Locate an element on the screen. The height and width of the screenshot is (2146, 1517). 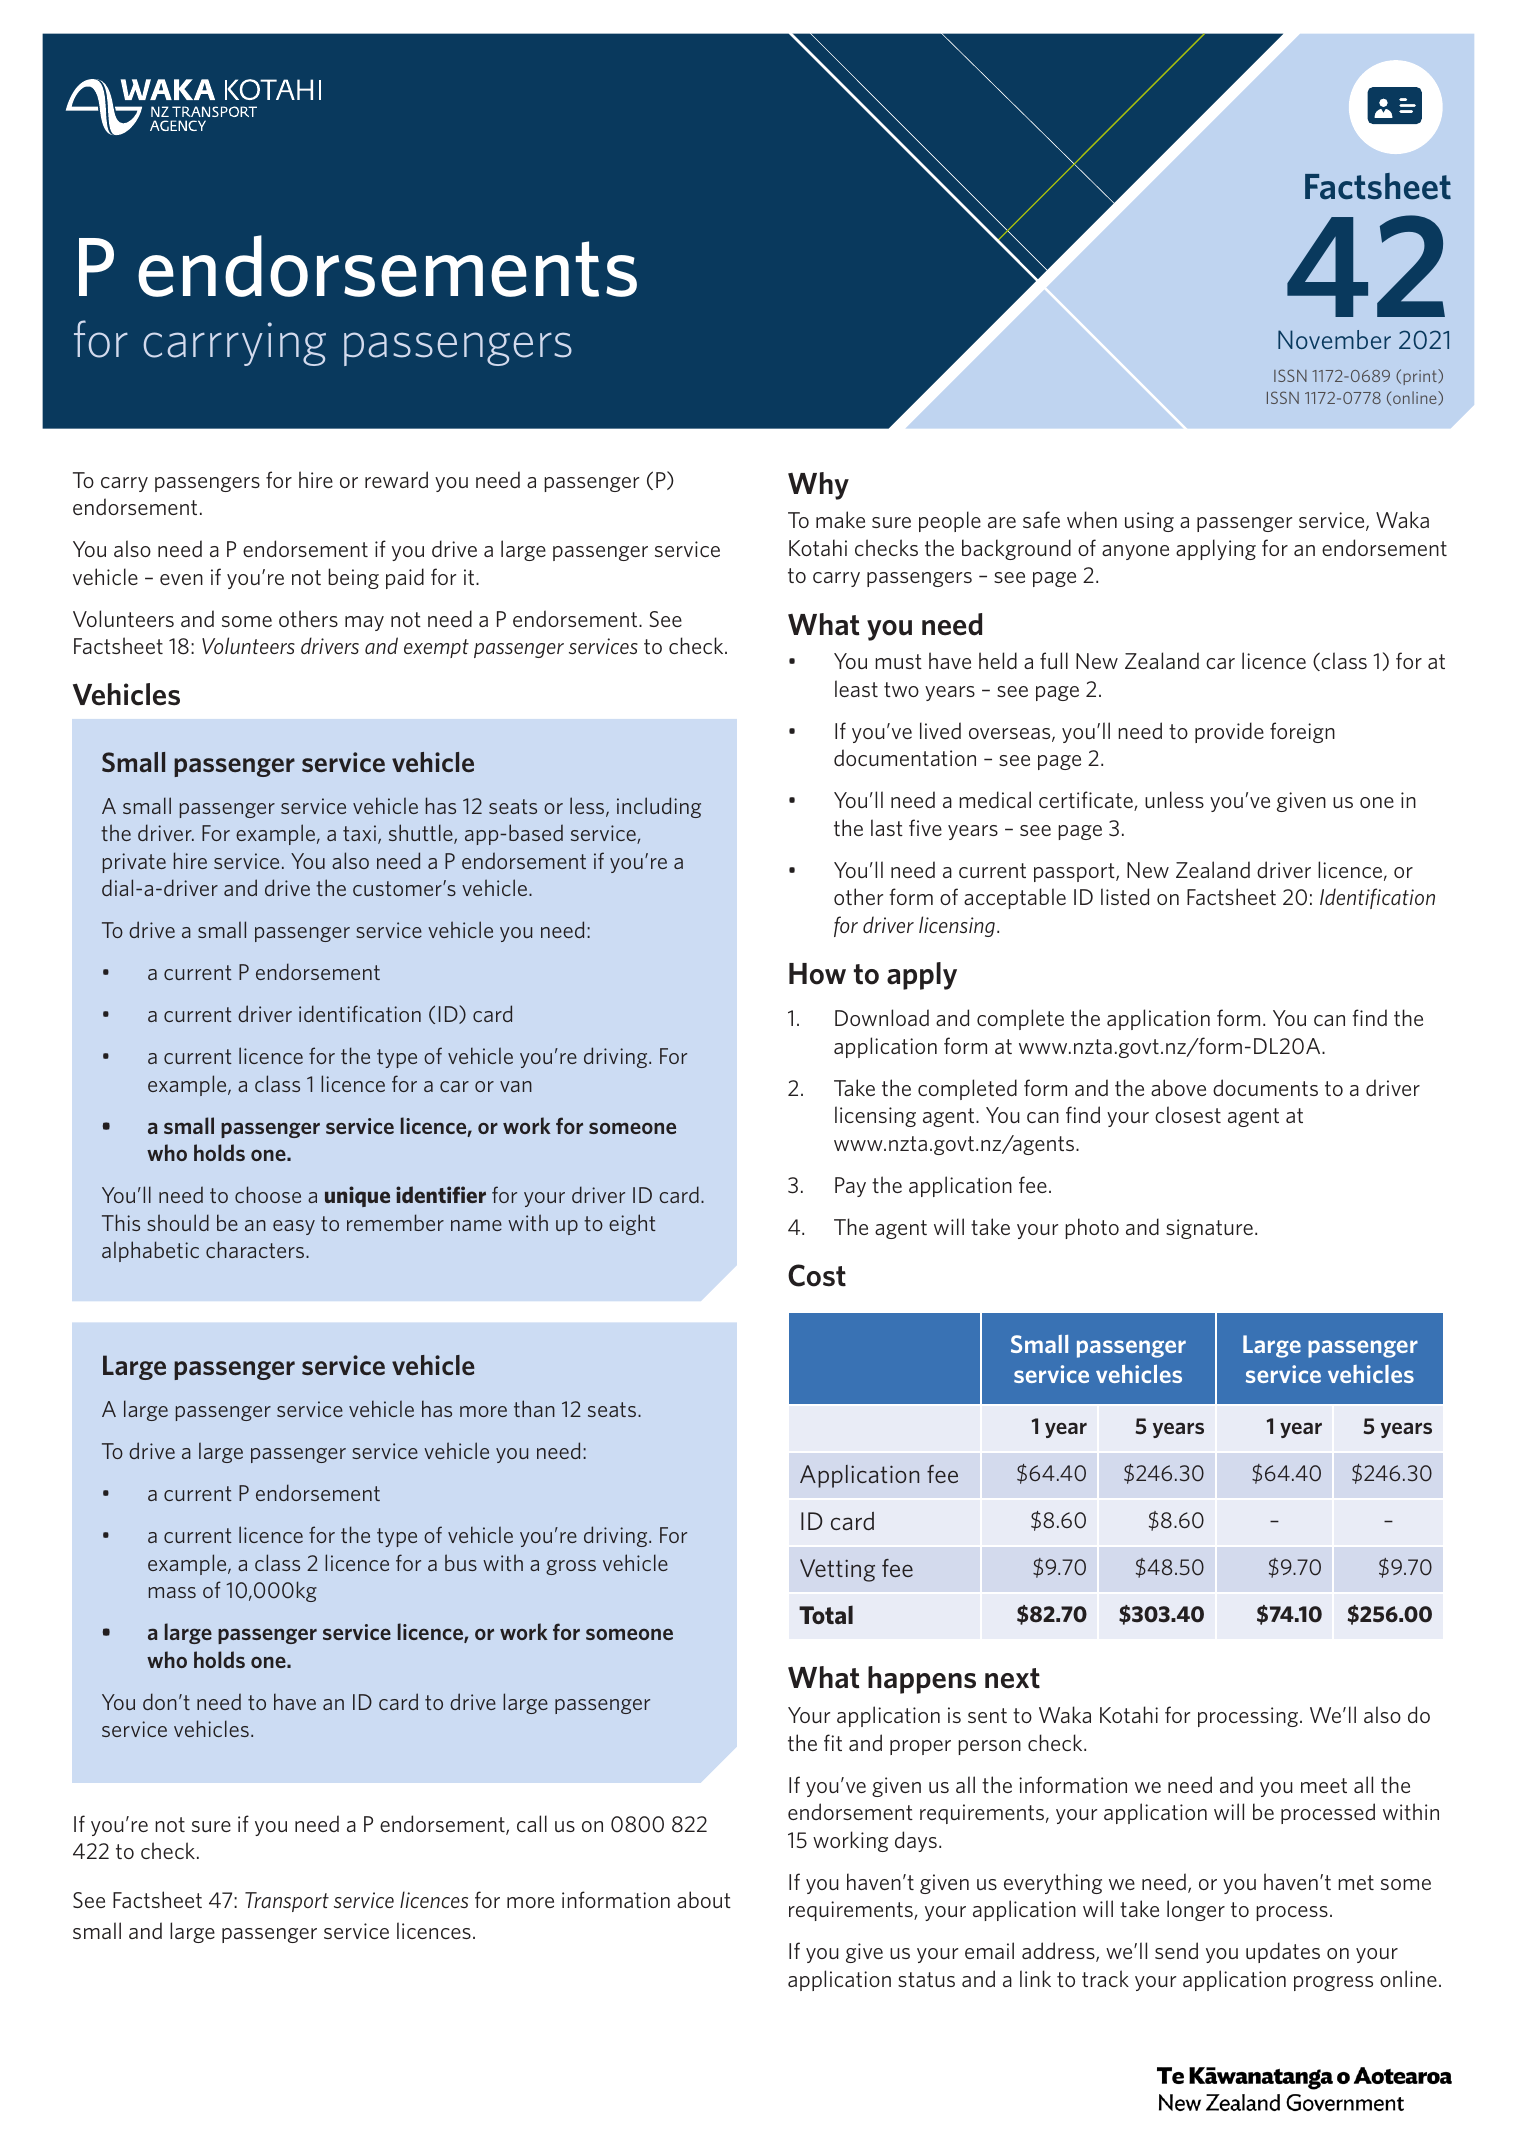
may is located at coordinates (364, 623).
